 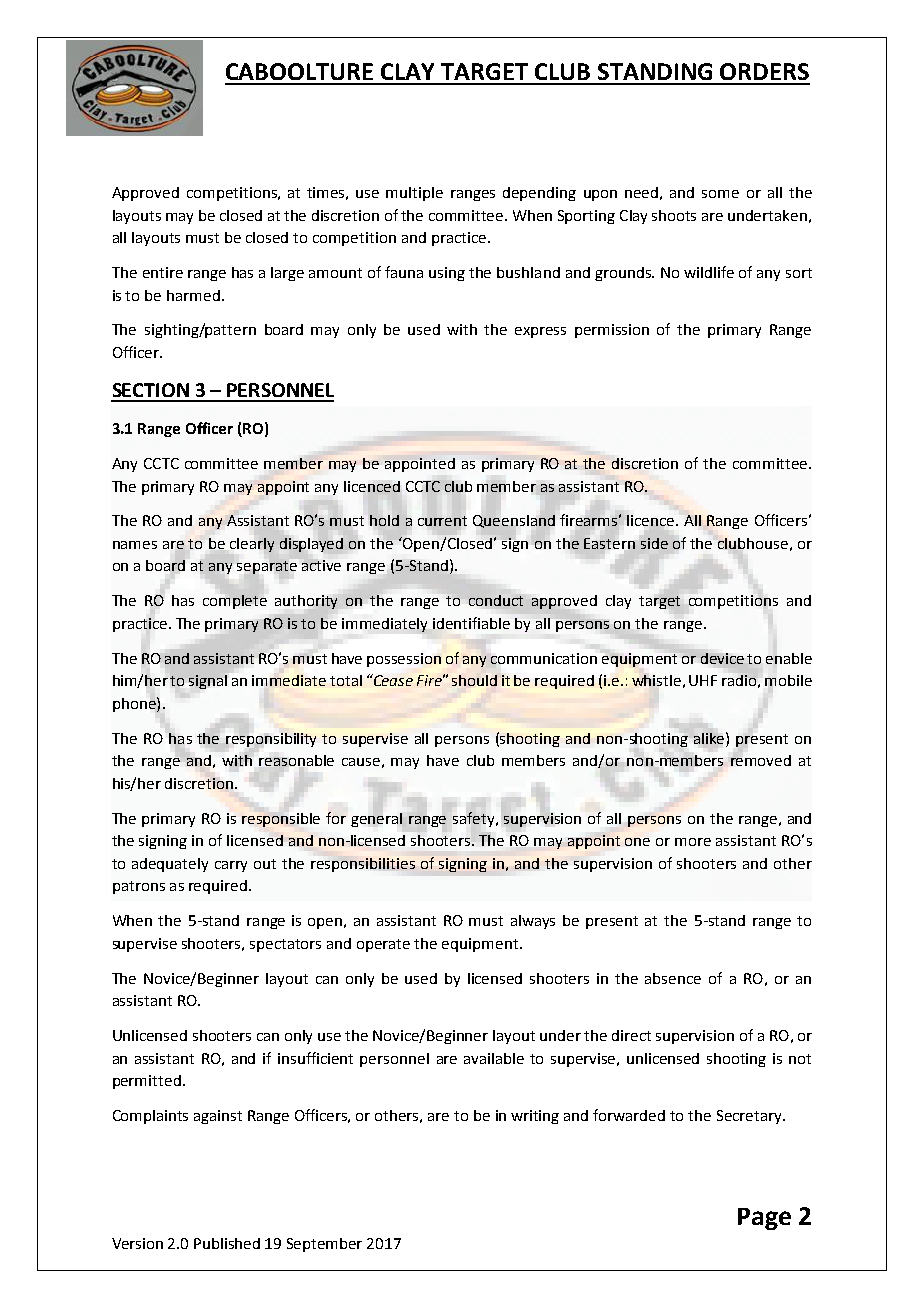 What do you see at coordinates (442, 521) in the screenshot?
I see `current` at bounding box center [442, 521].
